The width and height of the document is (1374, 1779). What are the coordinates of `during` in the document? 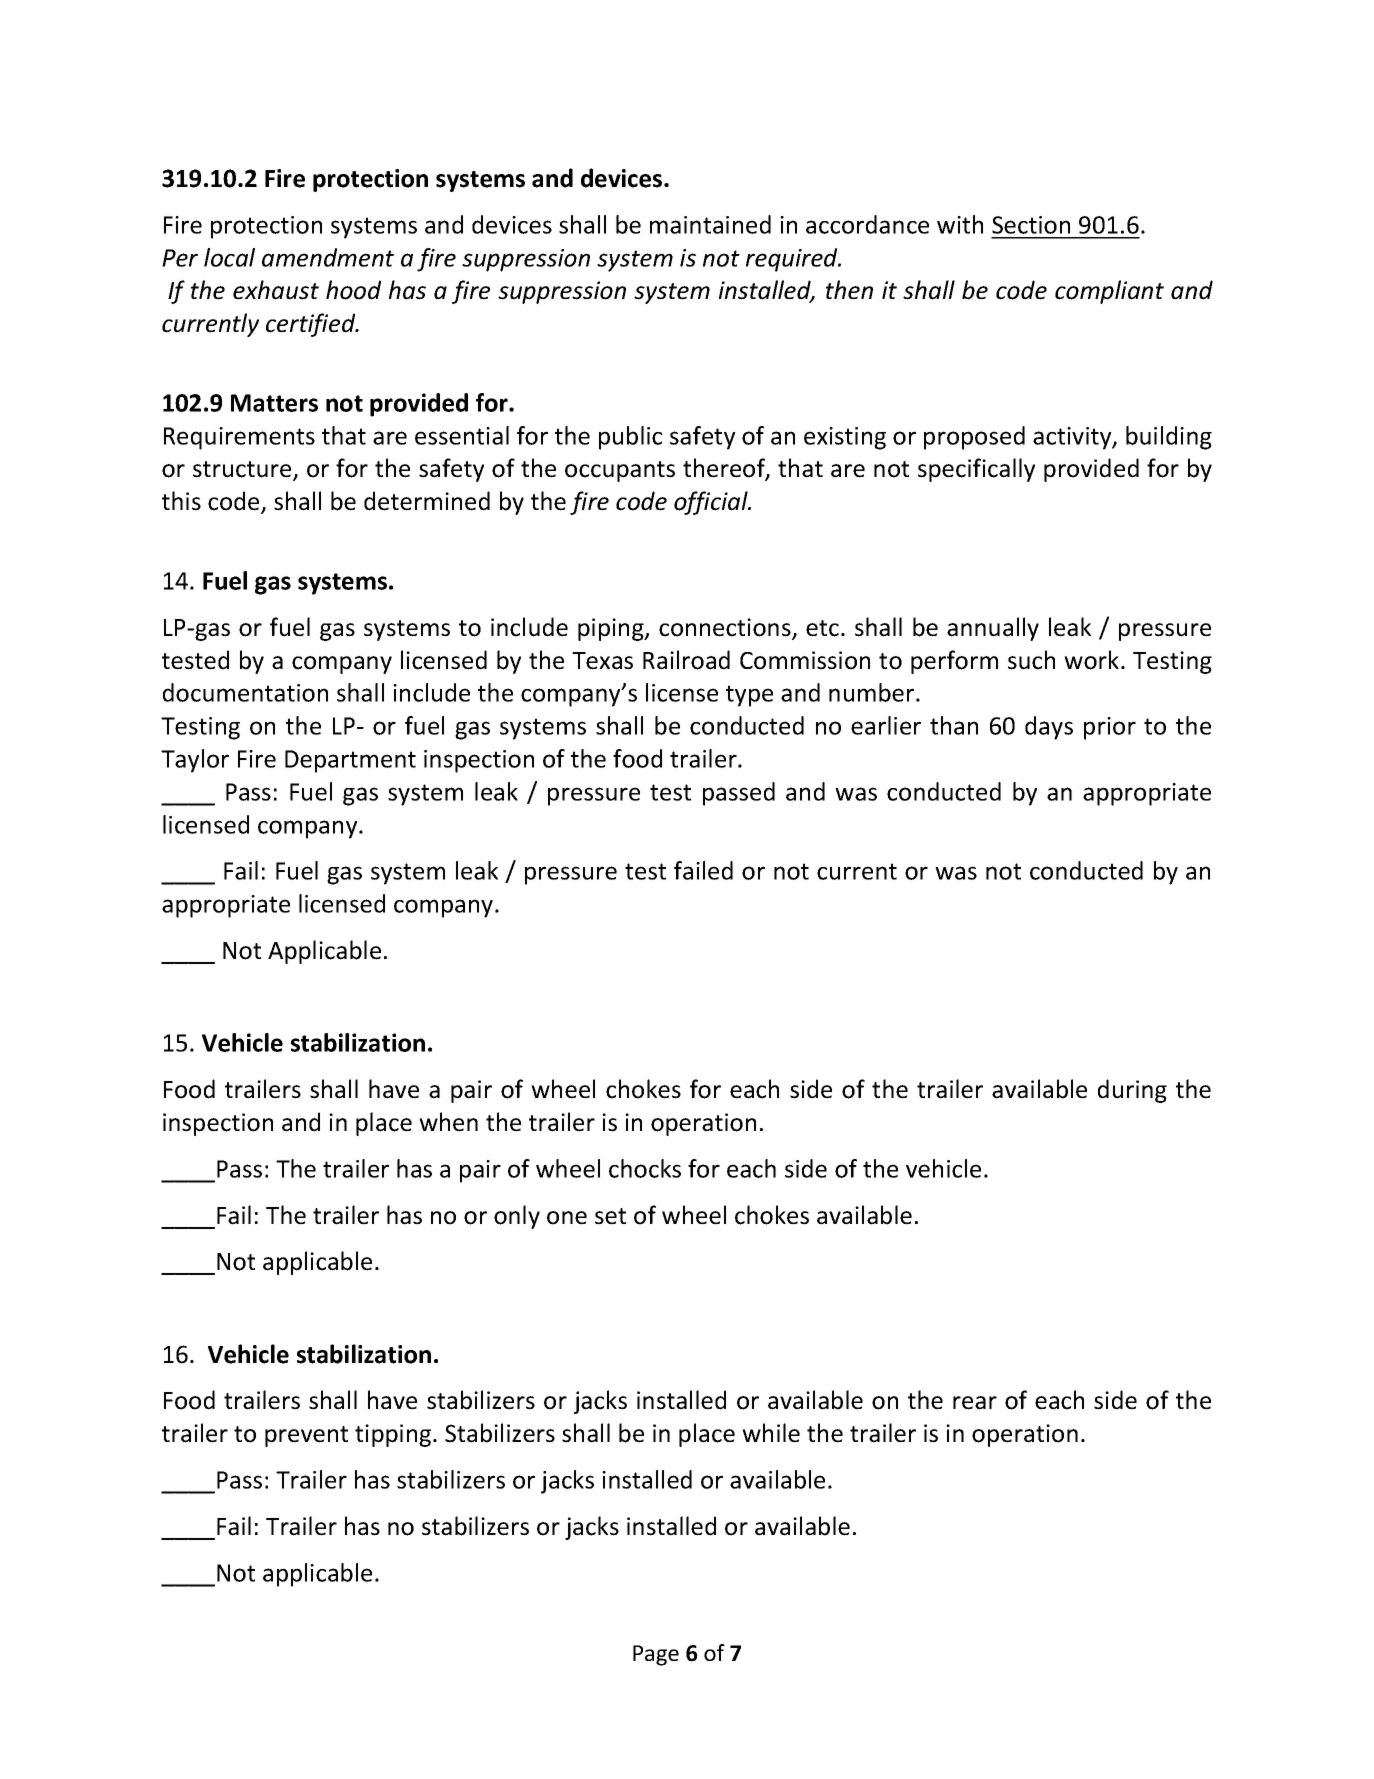 It's located at (1132, 1091).
